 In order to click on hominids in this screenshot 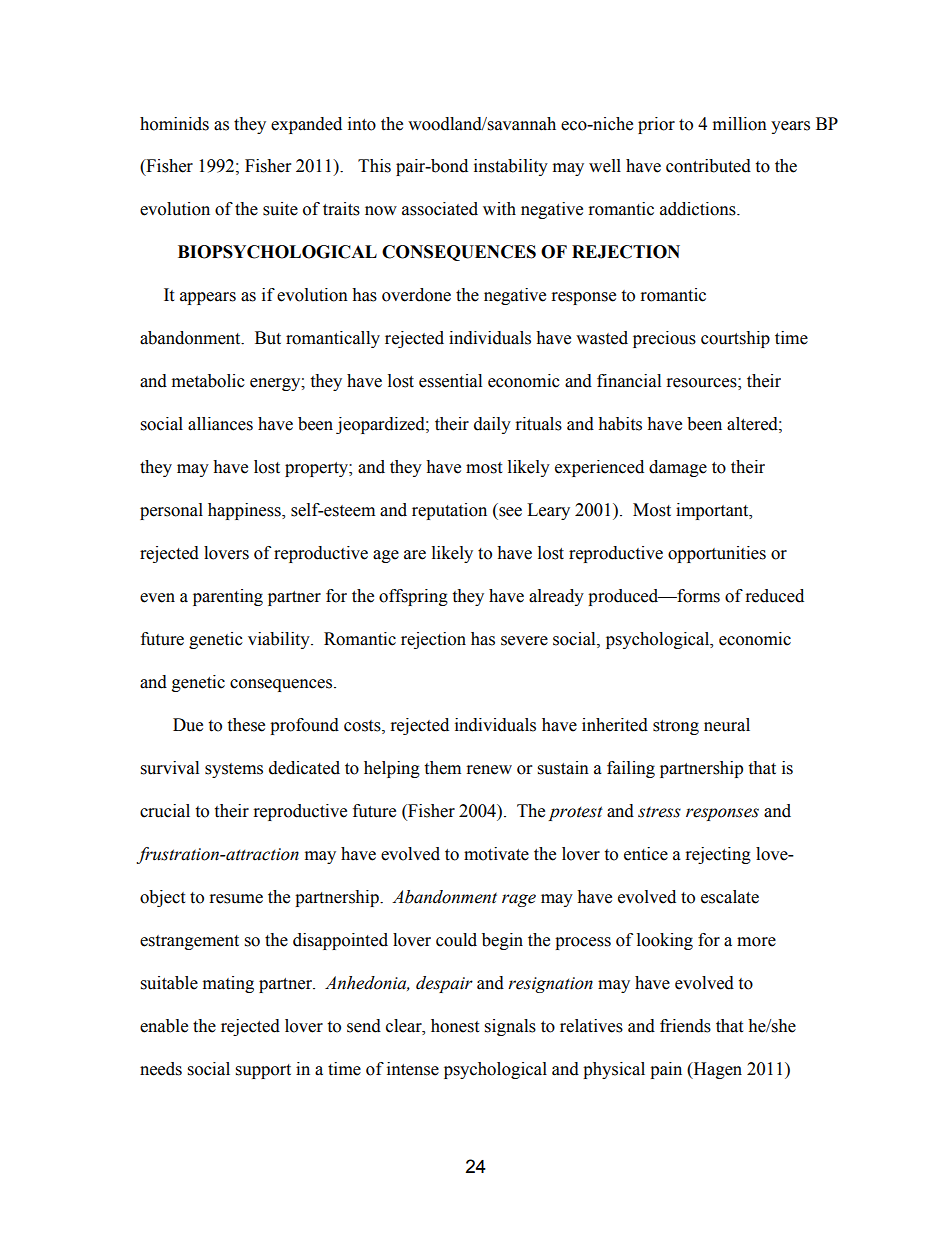, I will do `click(174, 124)`.
